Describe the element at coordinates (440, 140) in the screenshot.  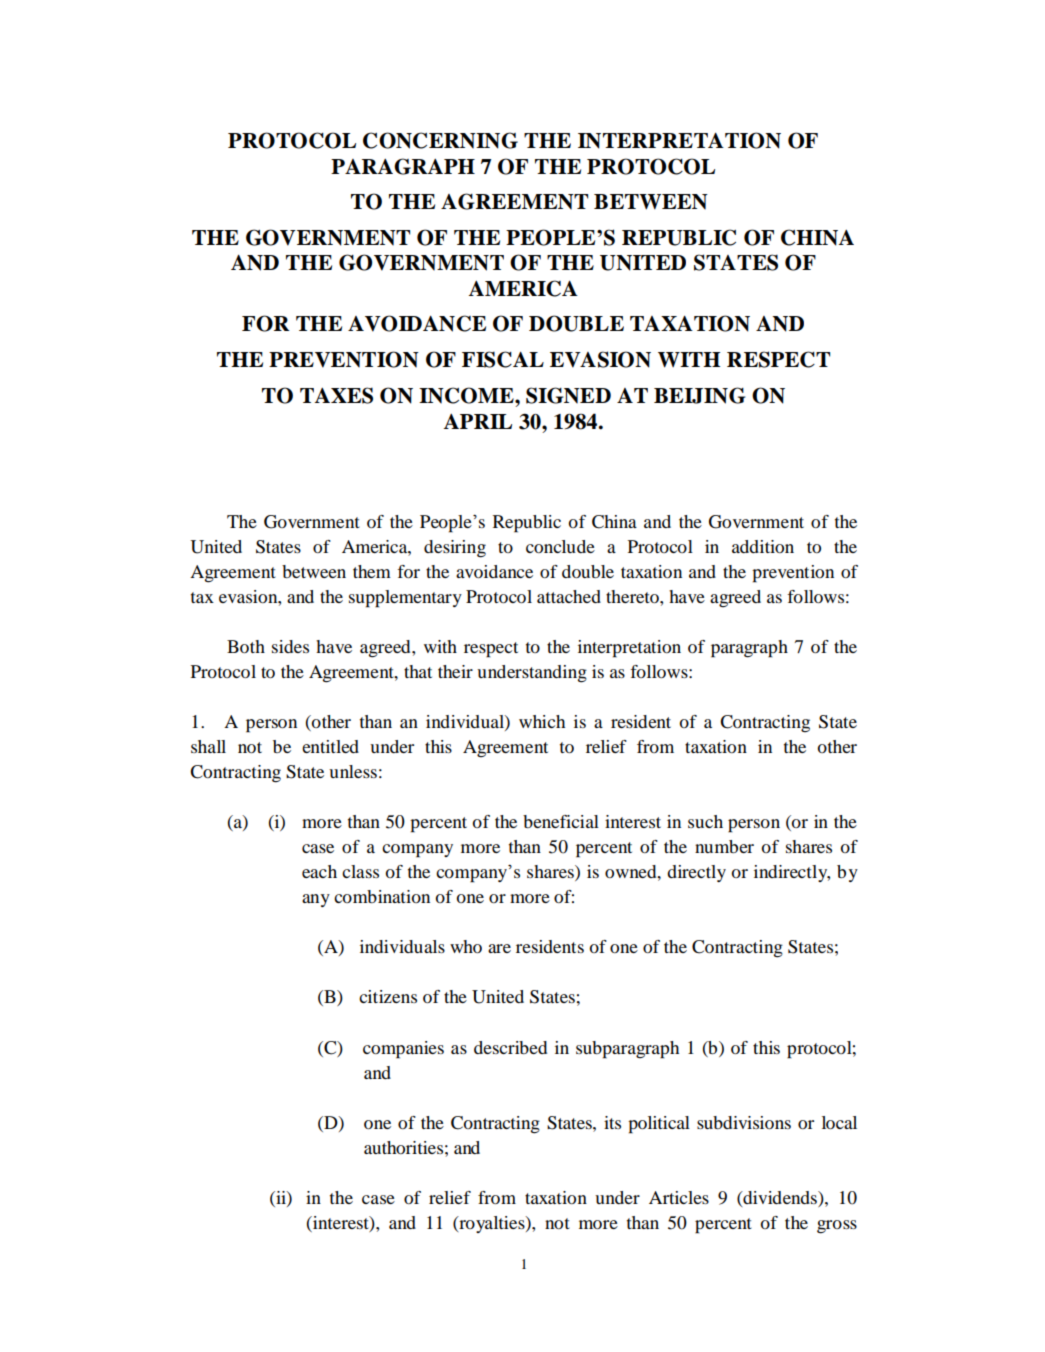
I see `CONCERNING` at that location.
